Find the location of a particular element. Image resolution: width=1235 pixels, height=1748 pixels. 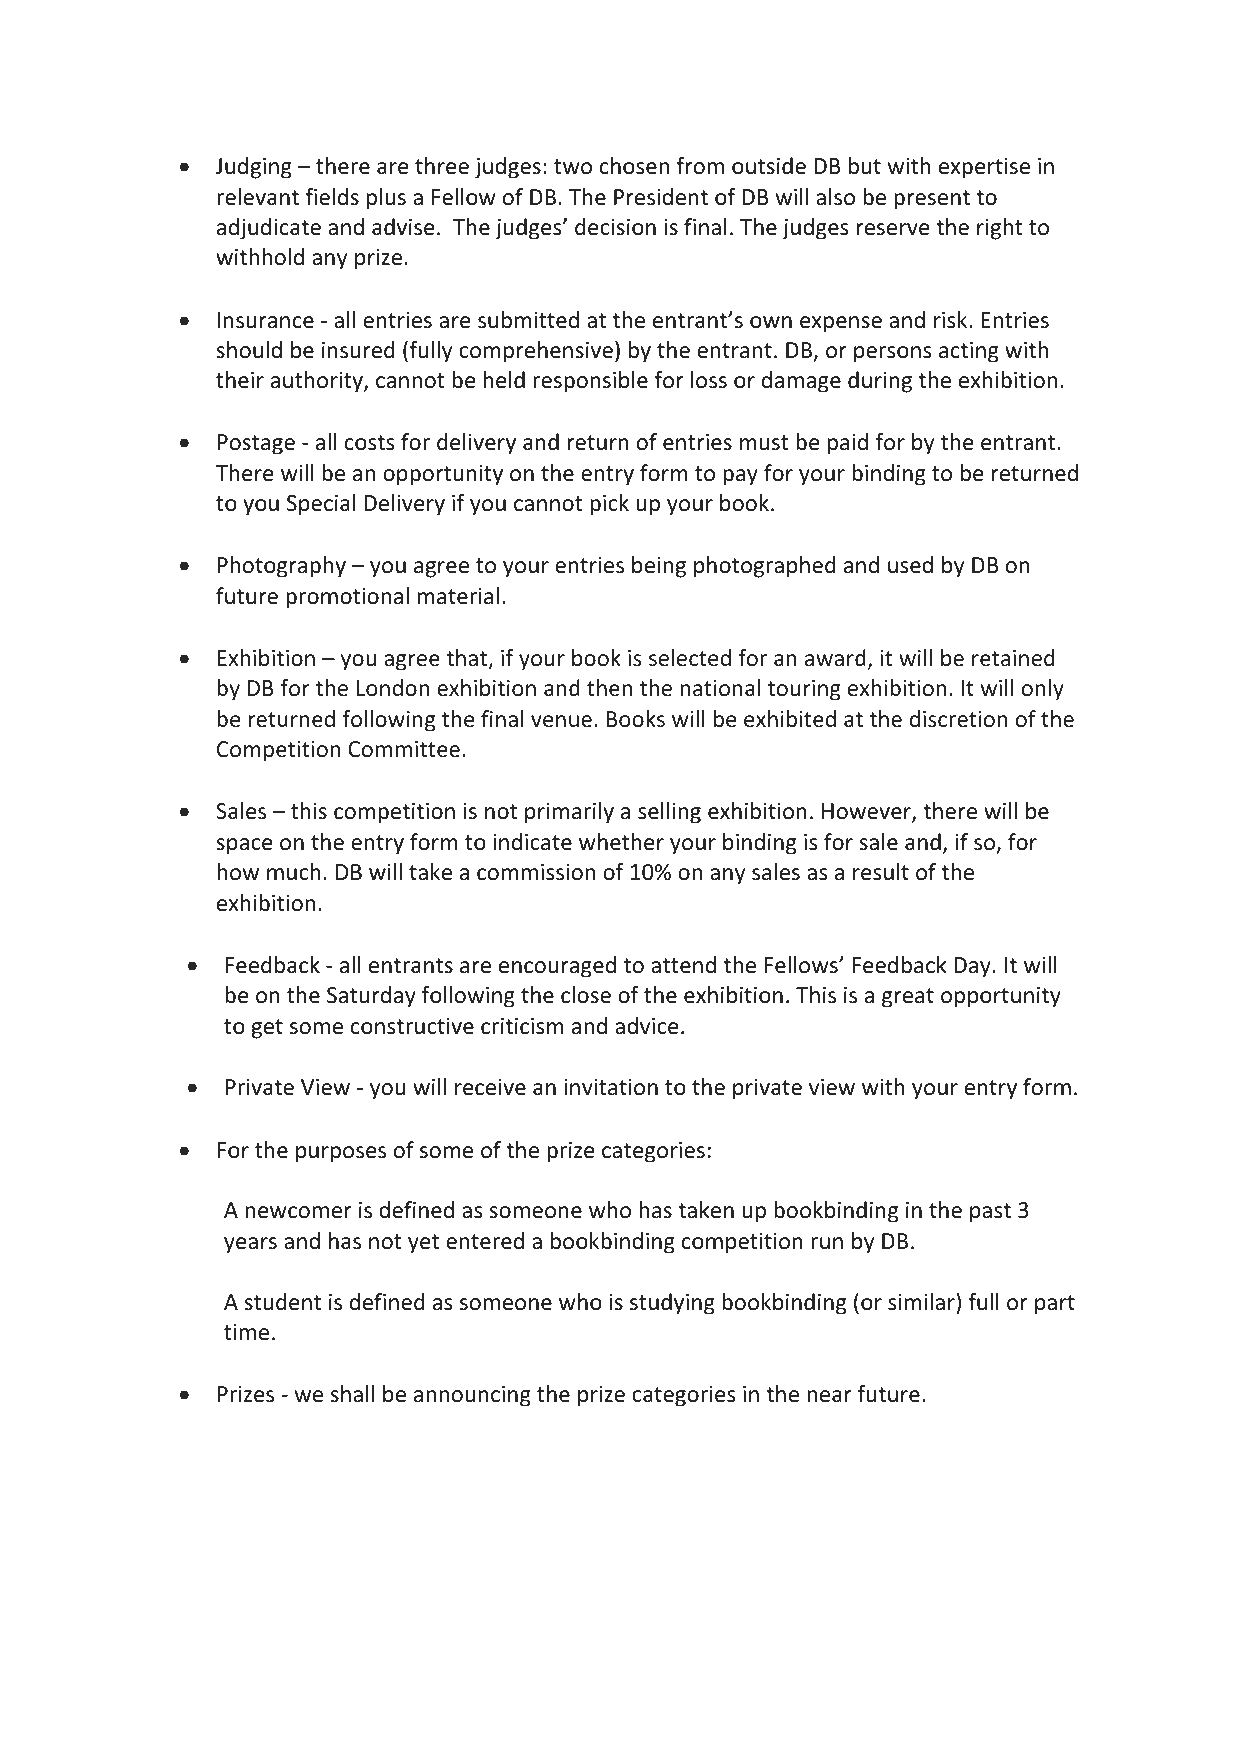

fields is located at coordinates (332, 197).
